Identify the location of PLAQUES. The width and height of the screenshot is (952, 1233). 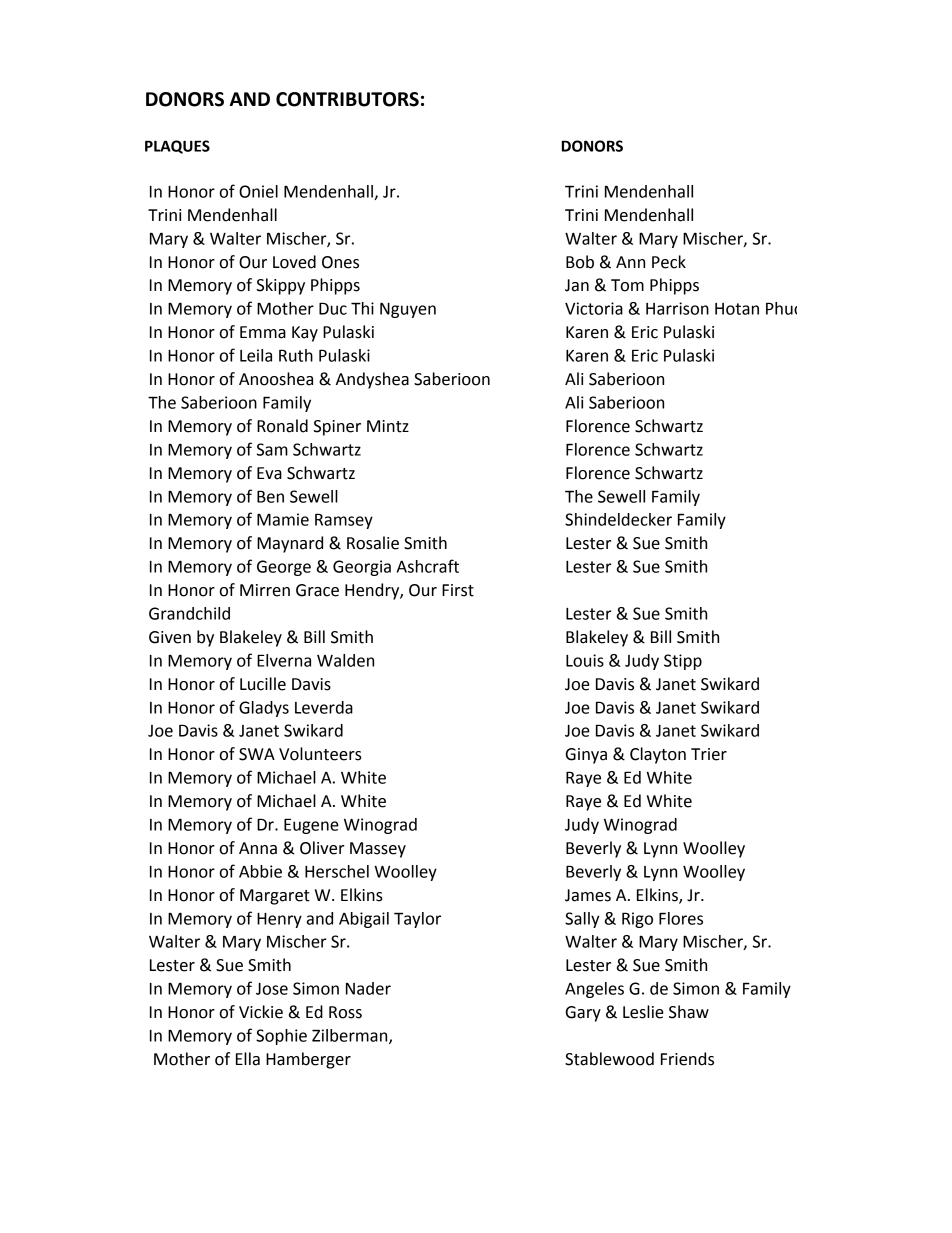
(177, 147).
